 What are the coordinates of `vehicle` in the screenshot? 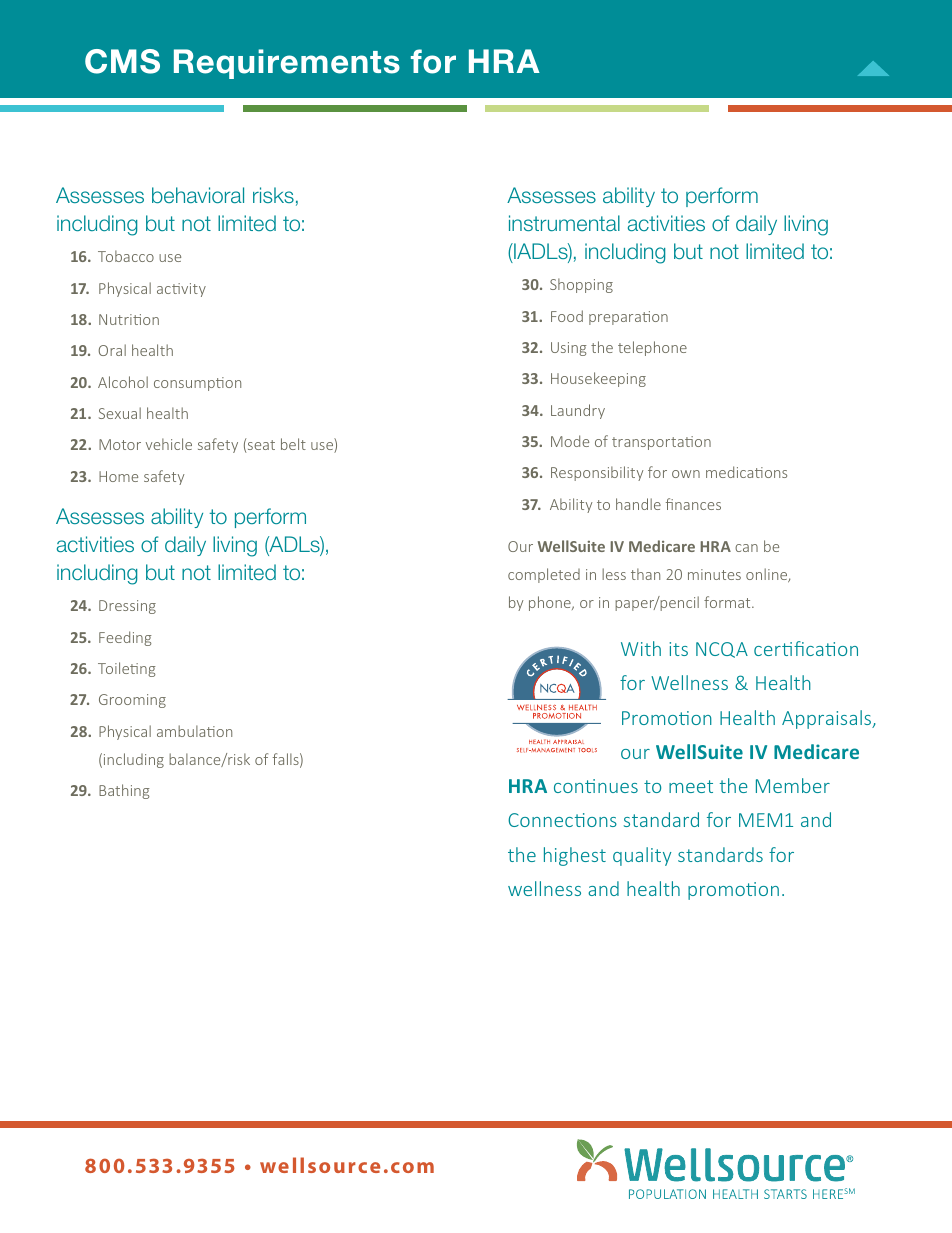 It's located at (169, 444).
